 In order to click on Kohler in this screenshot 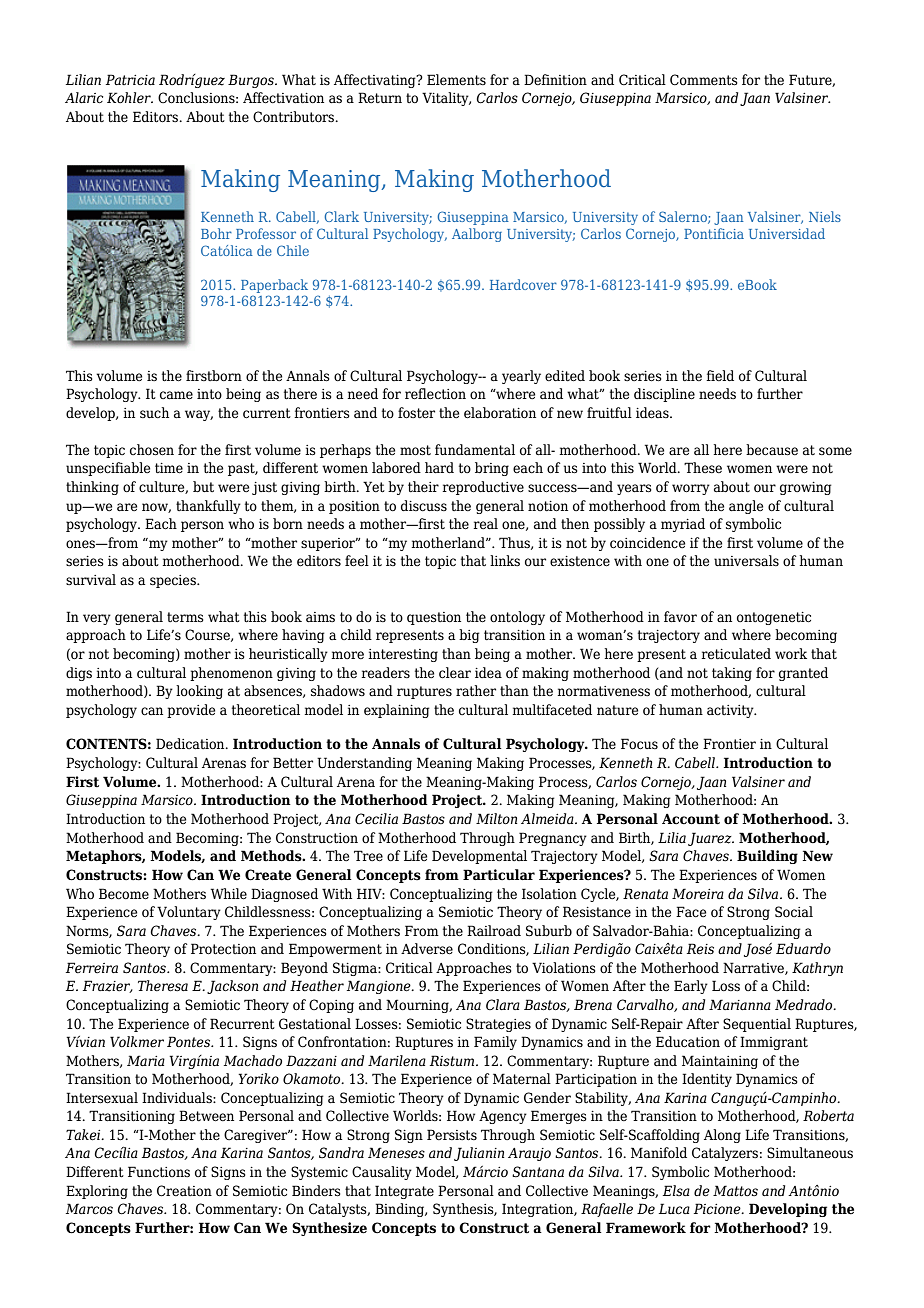, I will do `click(130, 98)`.
